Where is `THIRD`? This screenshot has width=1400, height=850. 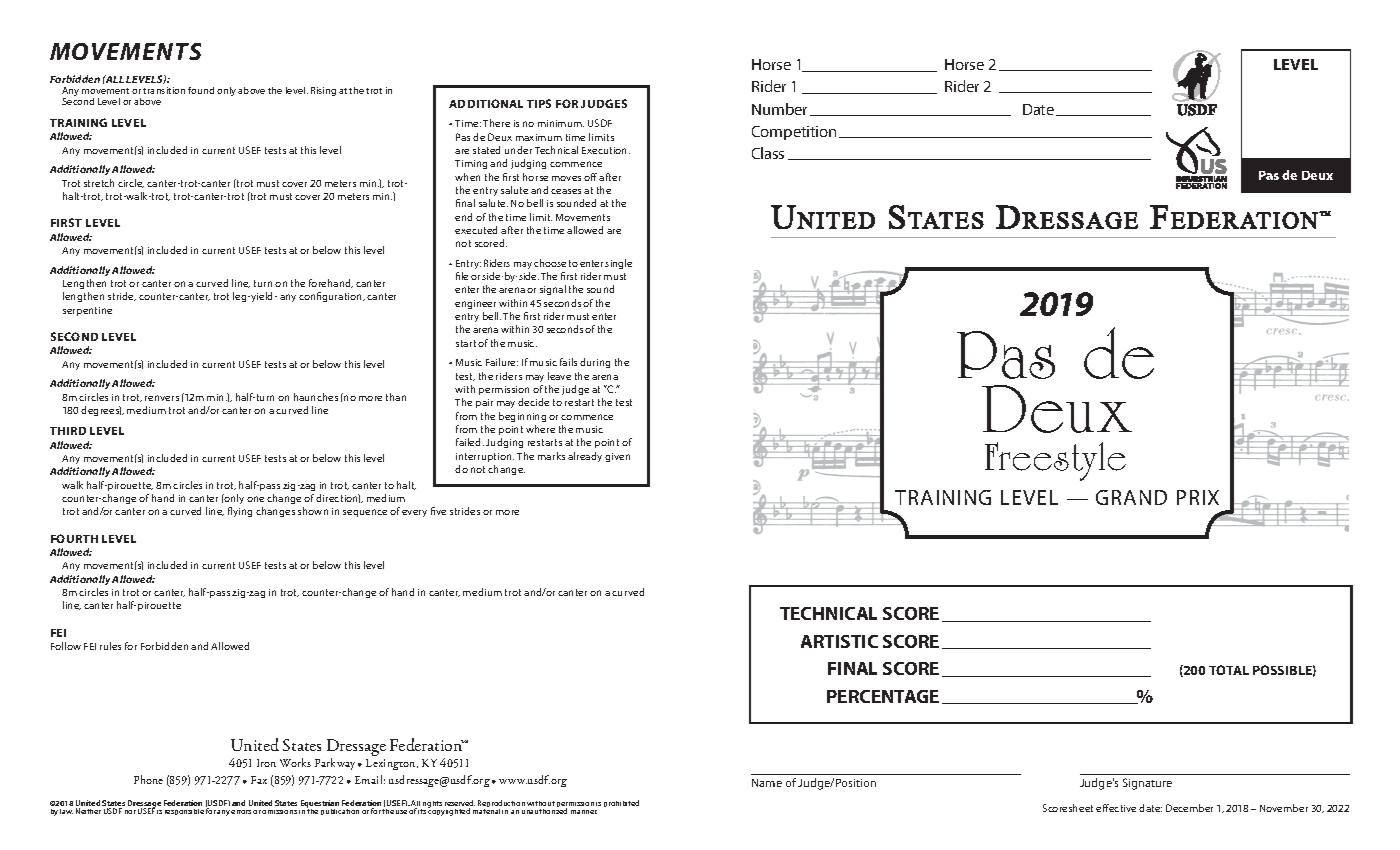 THIRD is located at coordinates (68, 431).
